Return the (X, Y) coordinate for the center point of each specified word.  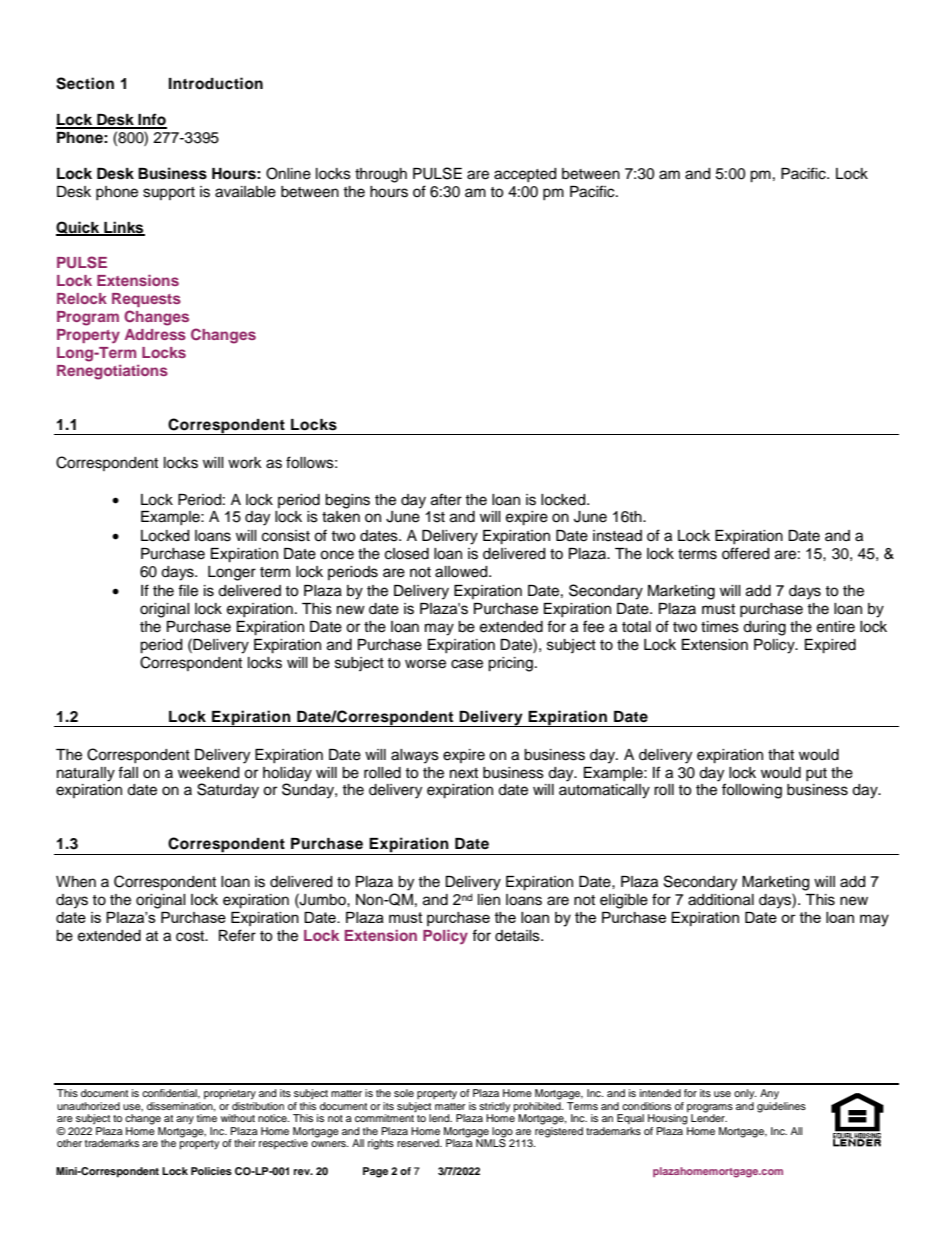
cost (191, 936)
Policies (211, 1171)
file (188, 590)
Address (155, 334)
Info (151, 120)
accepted (525, 175)
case (467, 664)
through (381, 175)
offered (745, 553)
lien (489, 900)
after (446, 499)
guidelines (781, 1106)
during (764, 628)
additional (721, 900)
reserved (419, 1143)
